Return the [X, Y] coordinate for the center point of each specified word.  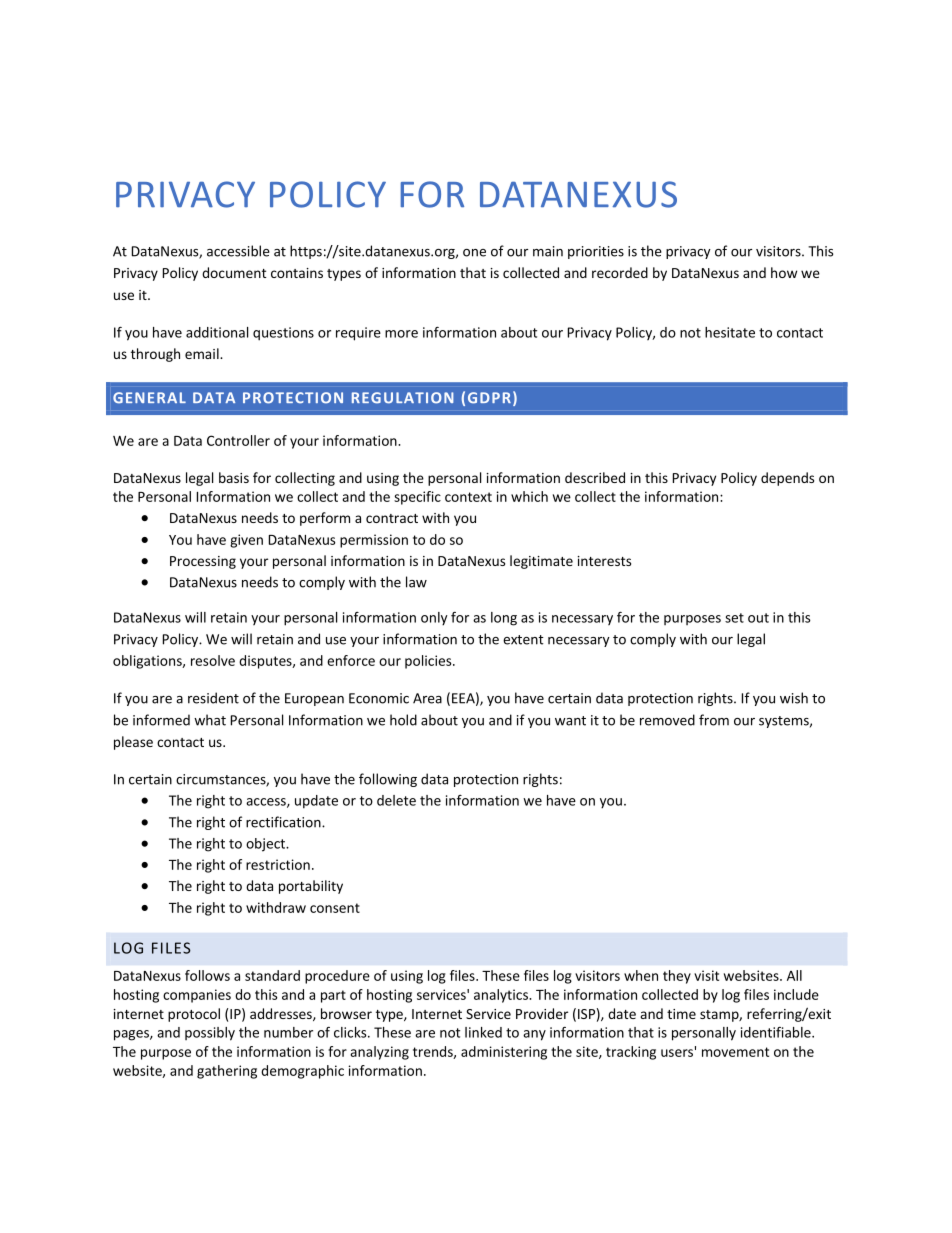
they [677, 977]
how [784, 272]
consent [335, 908]
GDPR [489, 398]
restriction [278, 864]
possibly [210, 1034]
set [734, 618]
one [474, 253]
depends [787, 479]
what [210, 720]
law [416, 582]
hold [403, 720]
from [714, 720]
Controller [238, 440]
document [234, 272]
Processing [203, 562]
